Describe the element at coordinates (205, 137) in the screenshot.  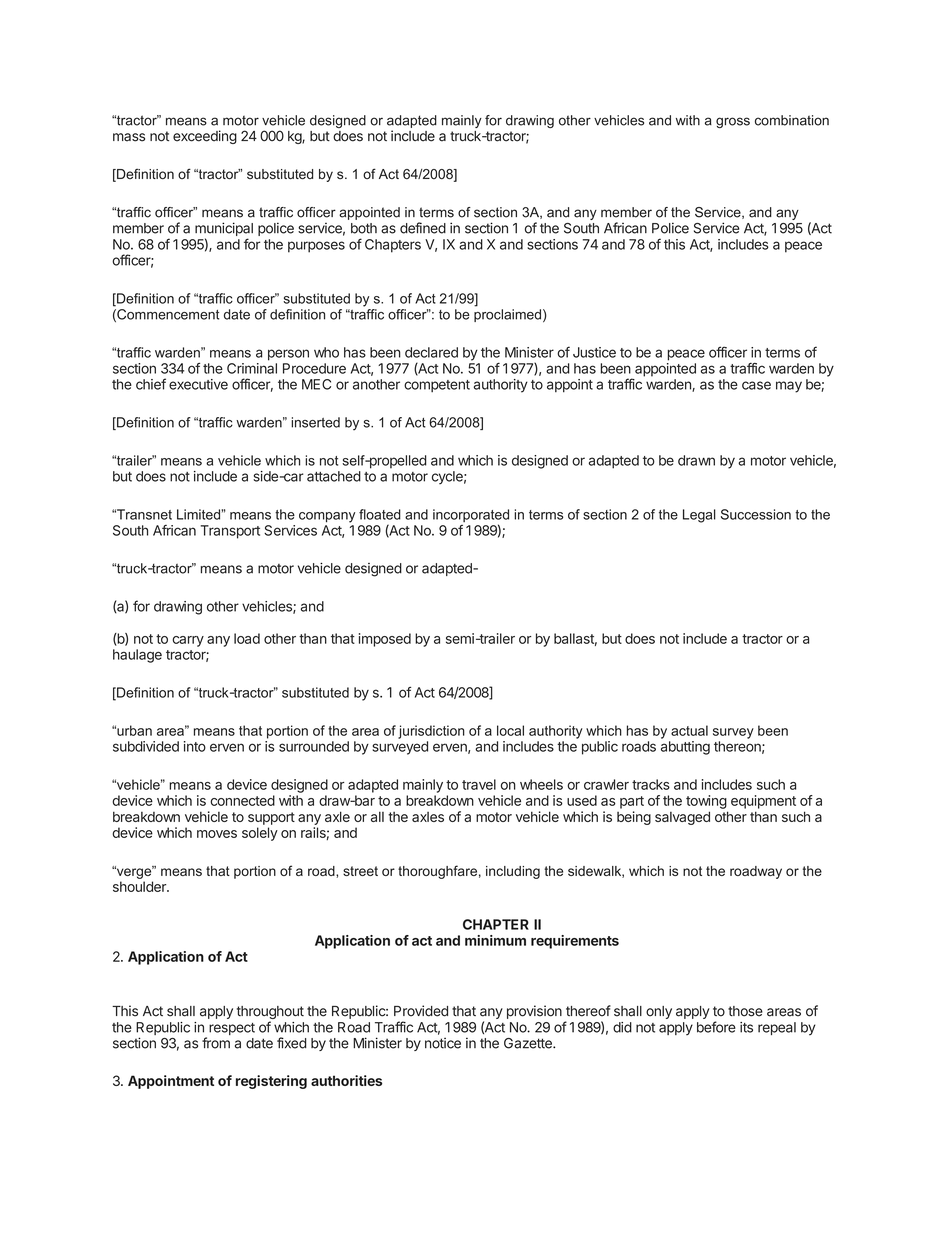
I see `exceeding` at that location.
